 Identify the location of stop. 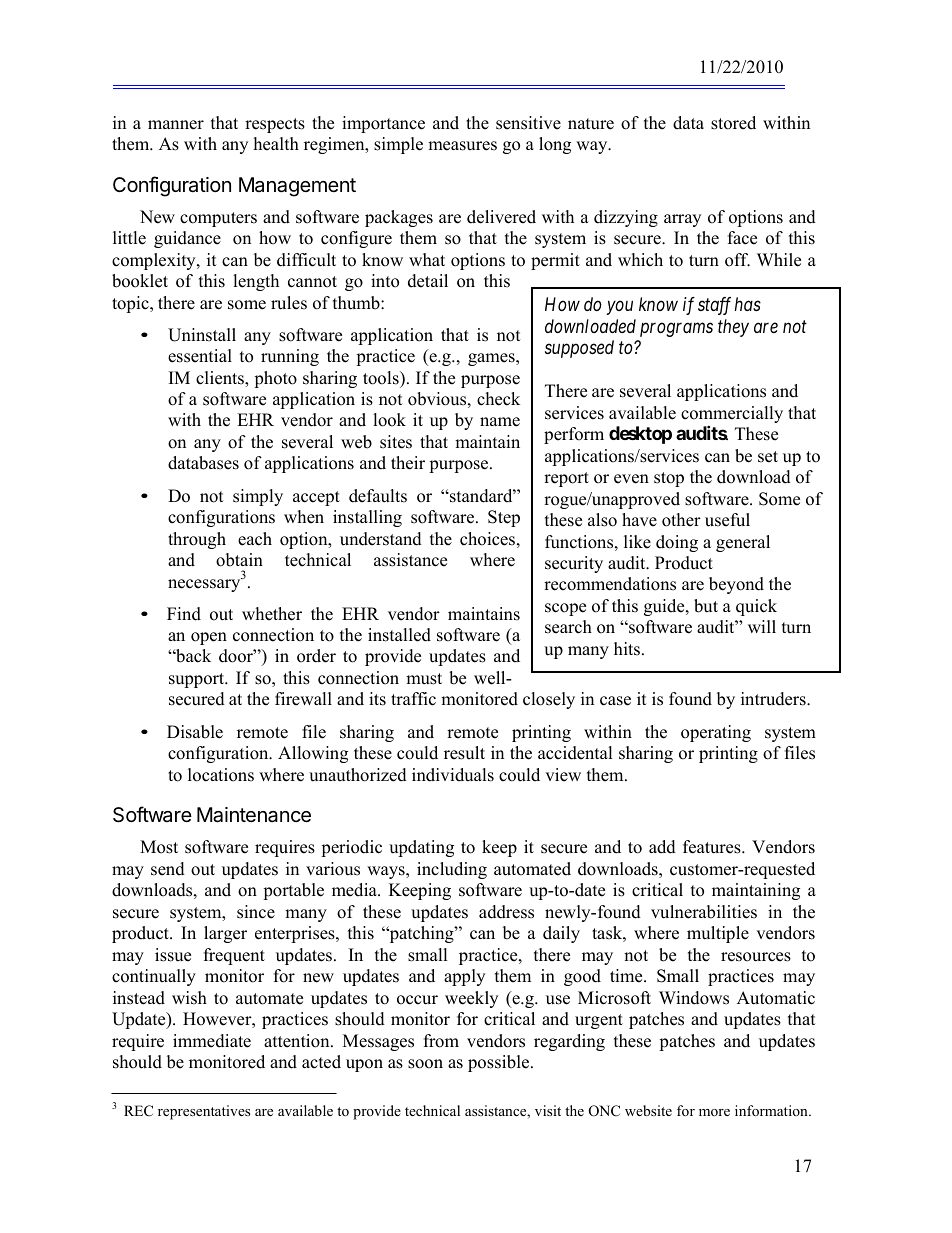
(669, 479).
